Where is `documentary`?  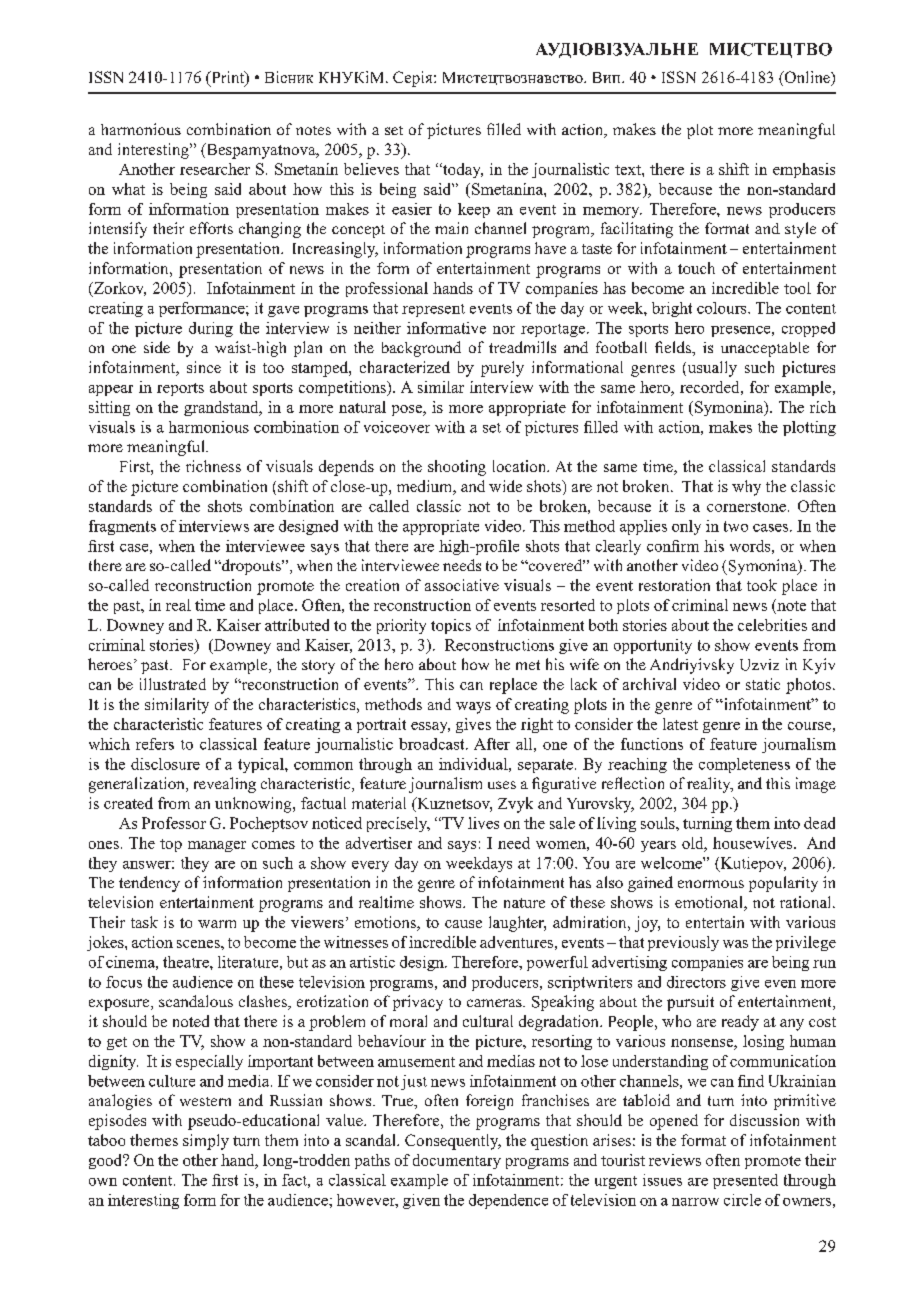
documentary is located at coordinates (457, 1161).
